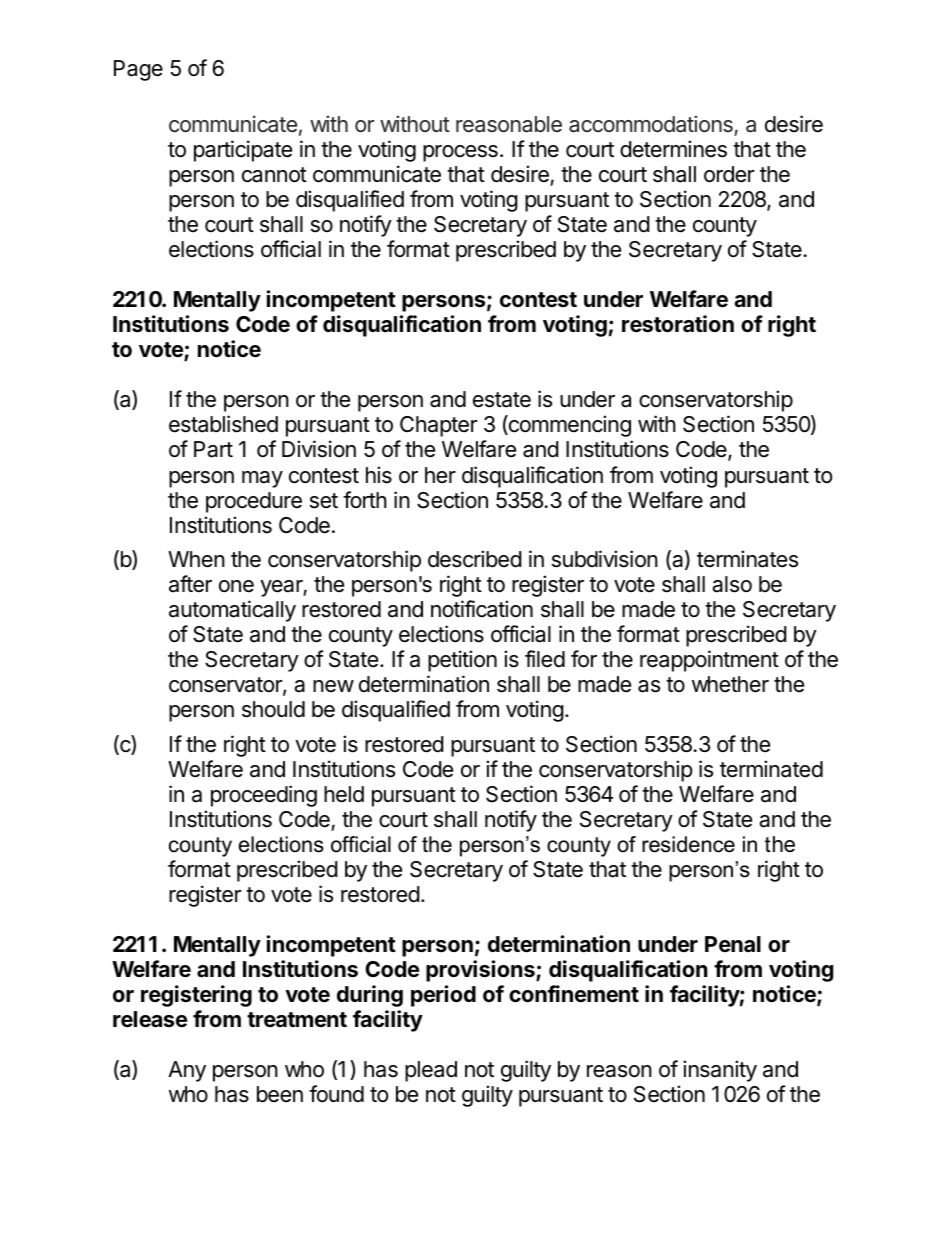 The image size is (952, 1233). I want to click on Any, so click(187, 1071).
